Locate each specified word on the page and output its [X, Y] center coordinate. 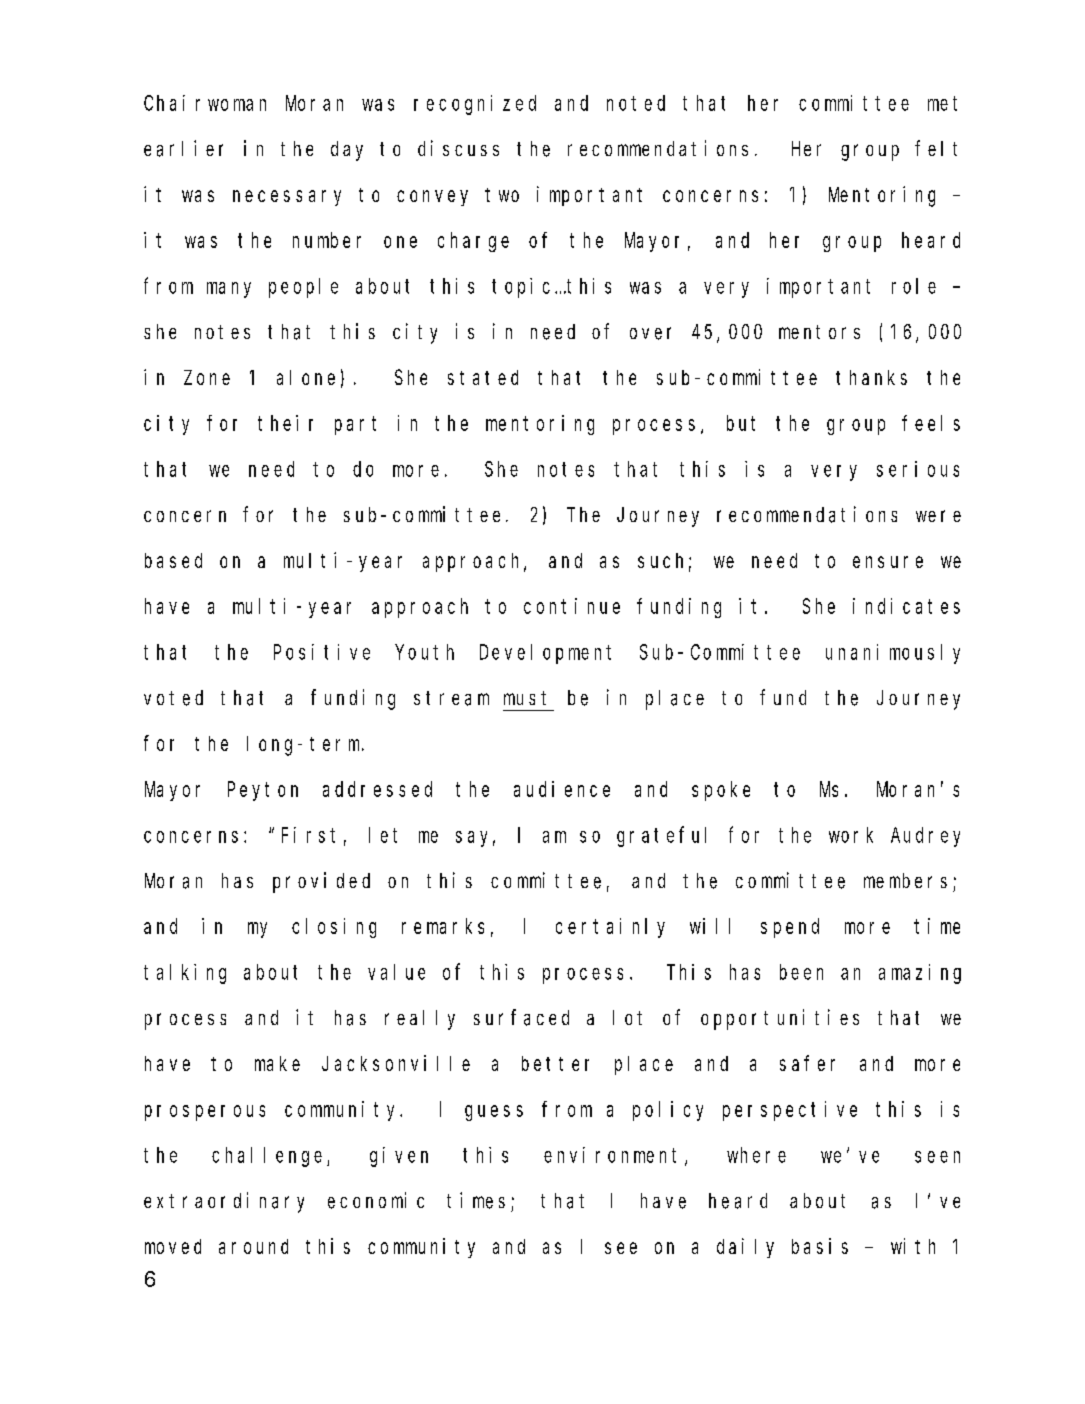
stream [451, 698]
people [303, 288]
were [938, 516]
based [173, 560]
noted [636, 103]
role [914, 286]
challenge [270, 1157]
